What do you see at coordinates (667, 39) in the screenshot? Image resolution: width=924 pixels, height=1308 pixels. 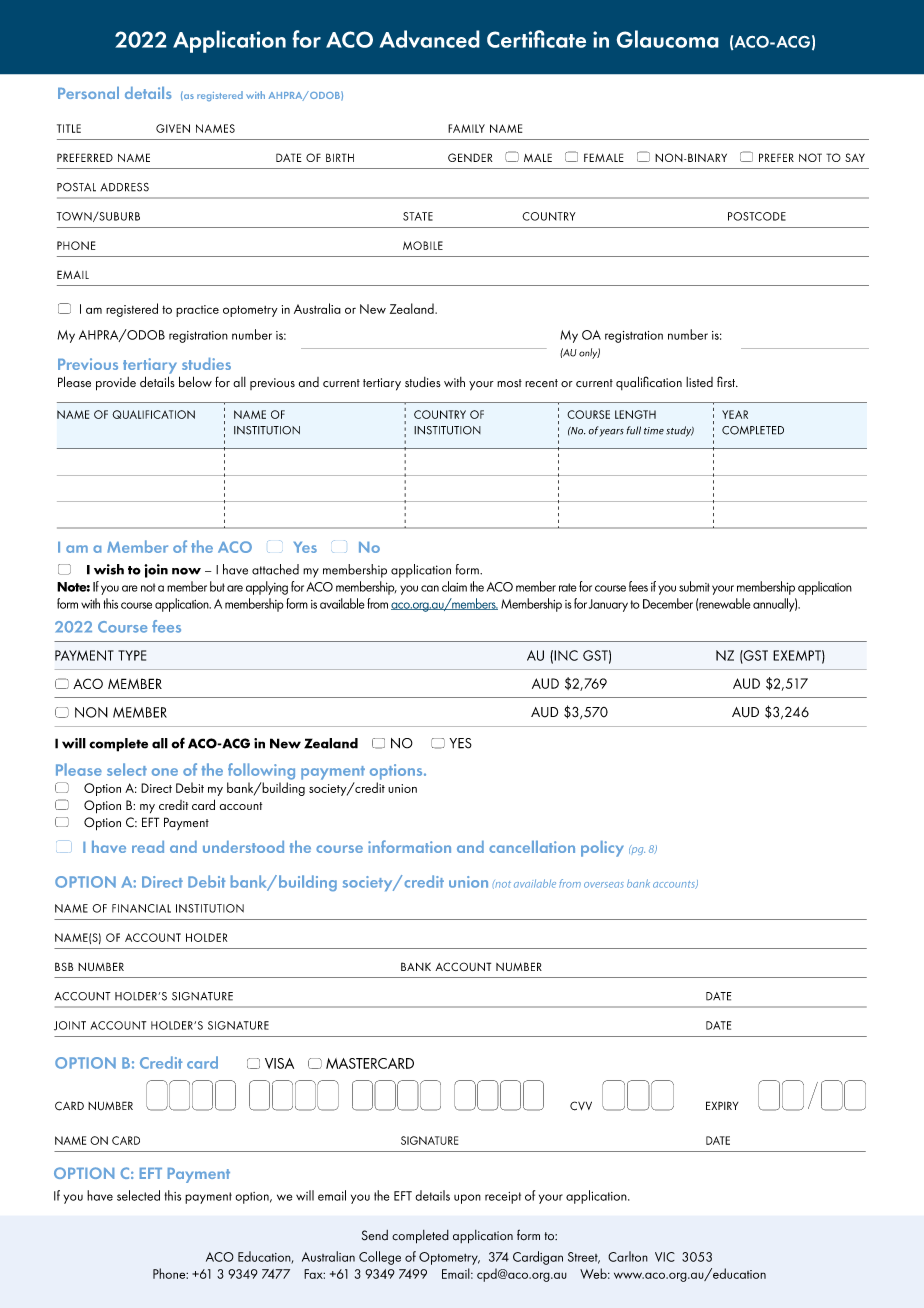 I see `Glaucoma` at bounding box center [667, 39].
